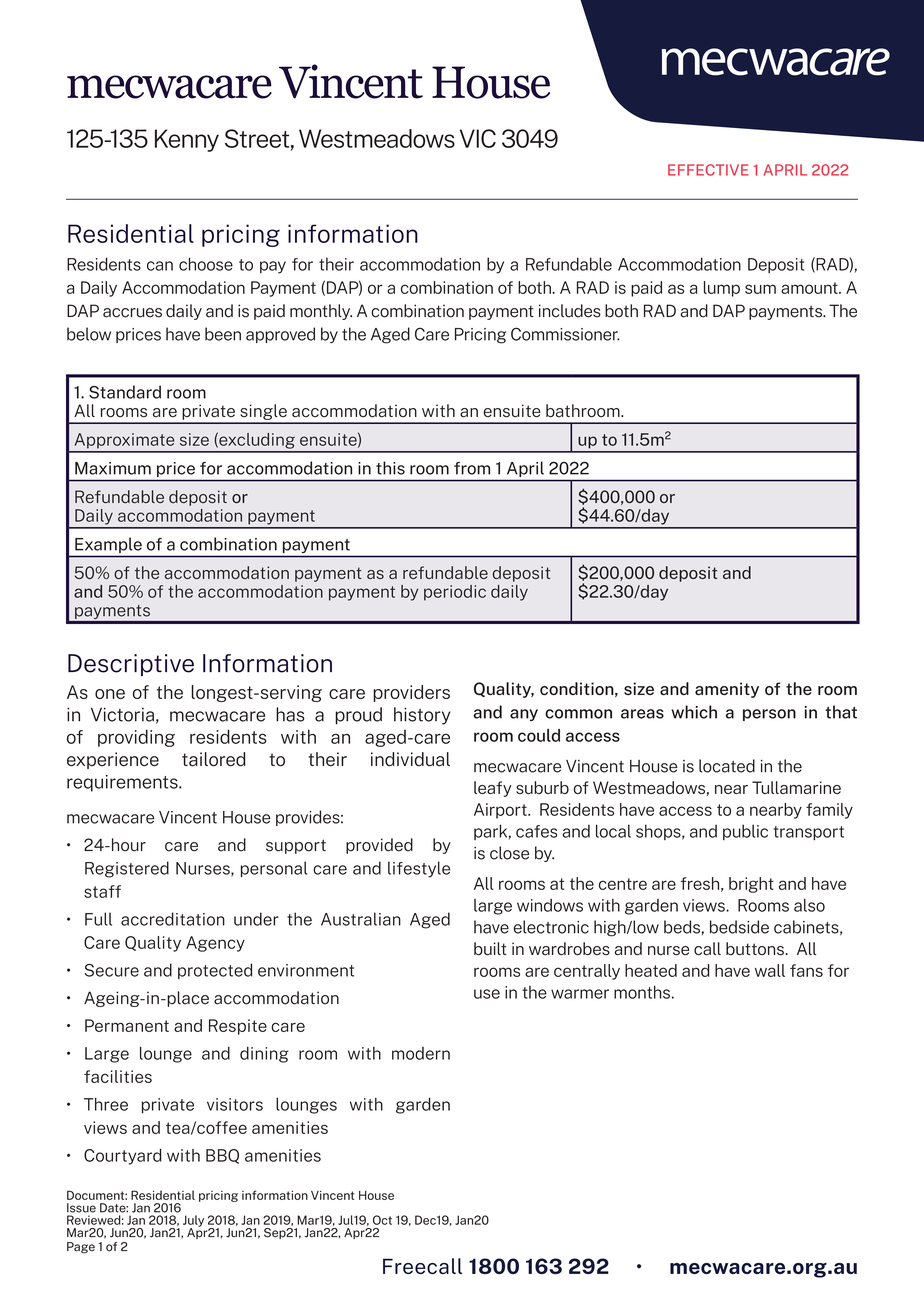 The width and height of the screenshot is (924, 1308). Describe the element at coordinates (193, 1222) in the screenshot. I see `July` at that location.
